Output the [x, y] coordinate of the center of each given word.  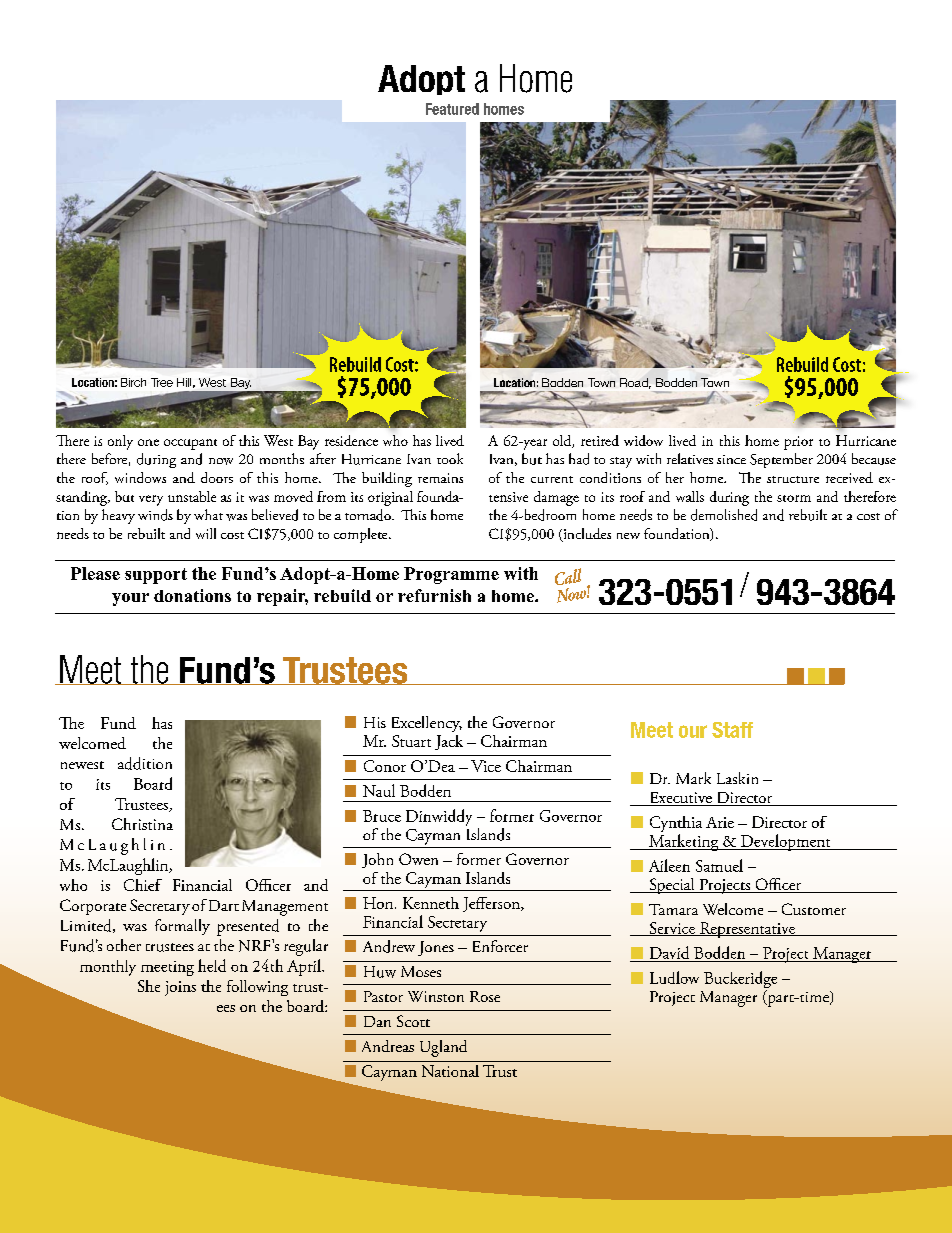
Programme [451, 575]
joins [180, 988]
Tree [162, 382]
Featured [452, 109]
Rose [485, 996]
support [156, 576]
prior [798, 443]
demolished [724, 515]
